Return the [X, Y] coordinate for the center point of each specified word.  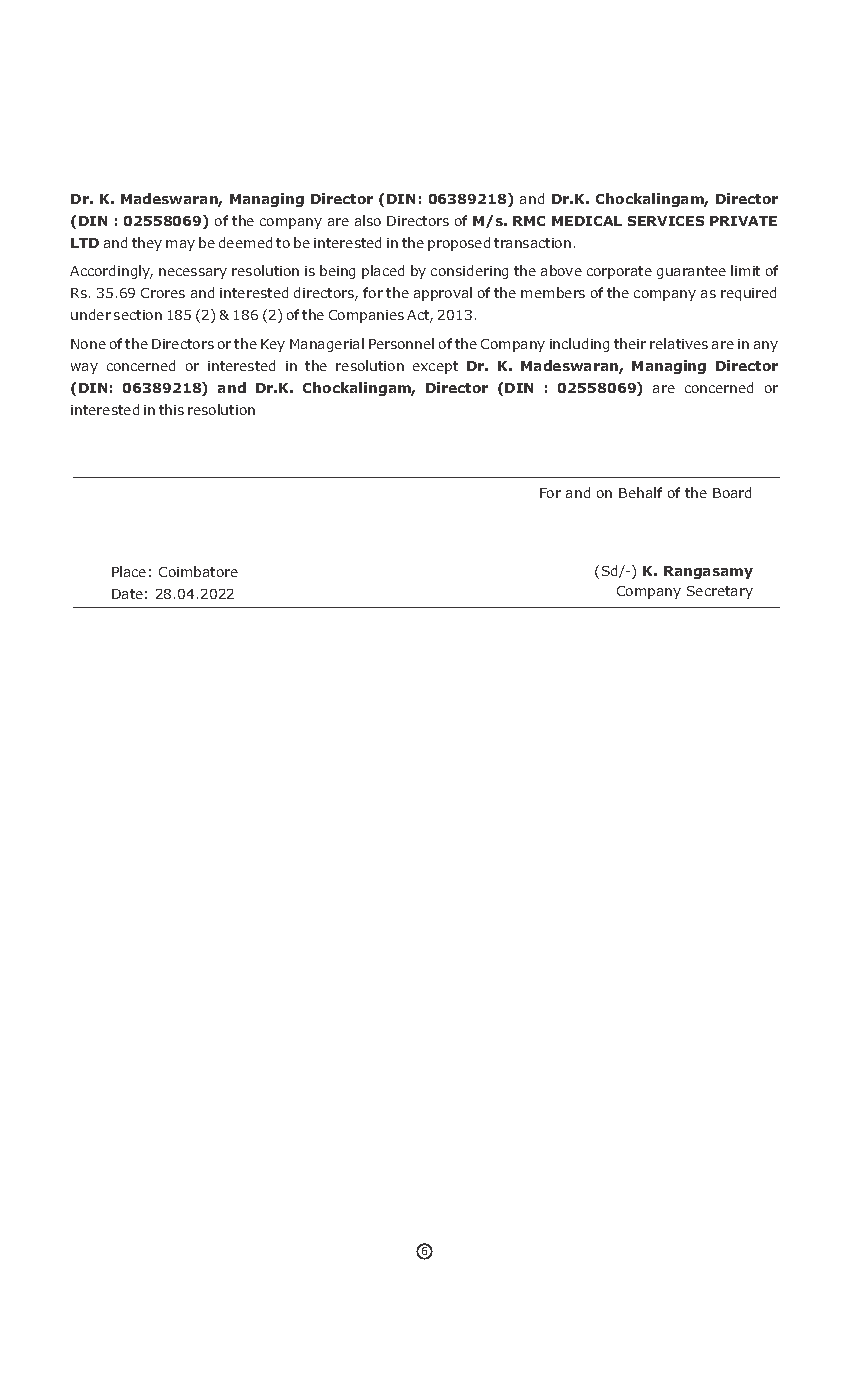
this [171, 409]
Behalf [640, 492]
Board [732, 492]
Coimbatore [198, 571]
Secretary [720, 592]
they [147, 244]
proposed [459, 244]
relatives [679, 343]
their [630, 343]
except [435, 367]
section [138, 315]
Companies [366, 316]
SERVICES [666, 221]
